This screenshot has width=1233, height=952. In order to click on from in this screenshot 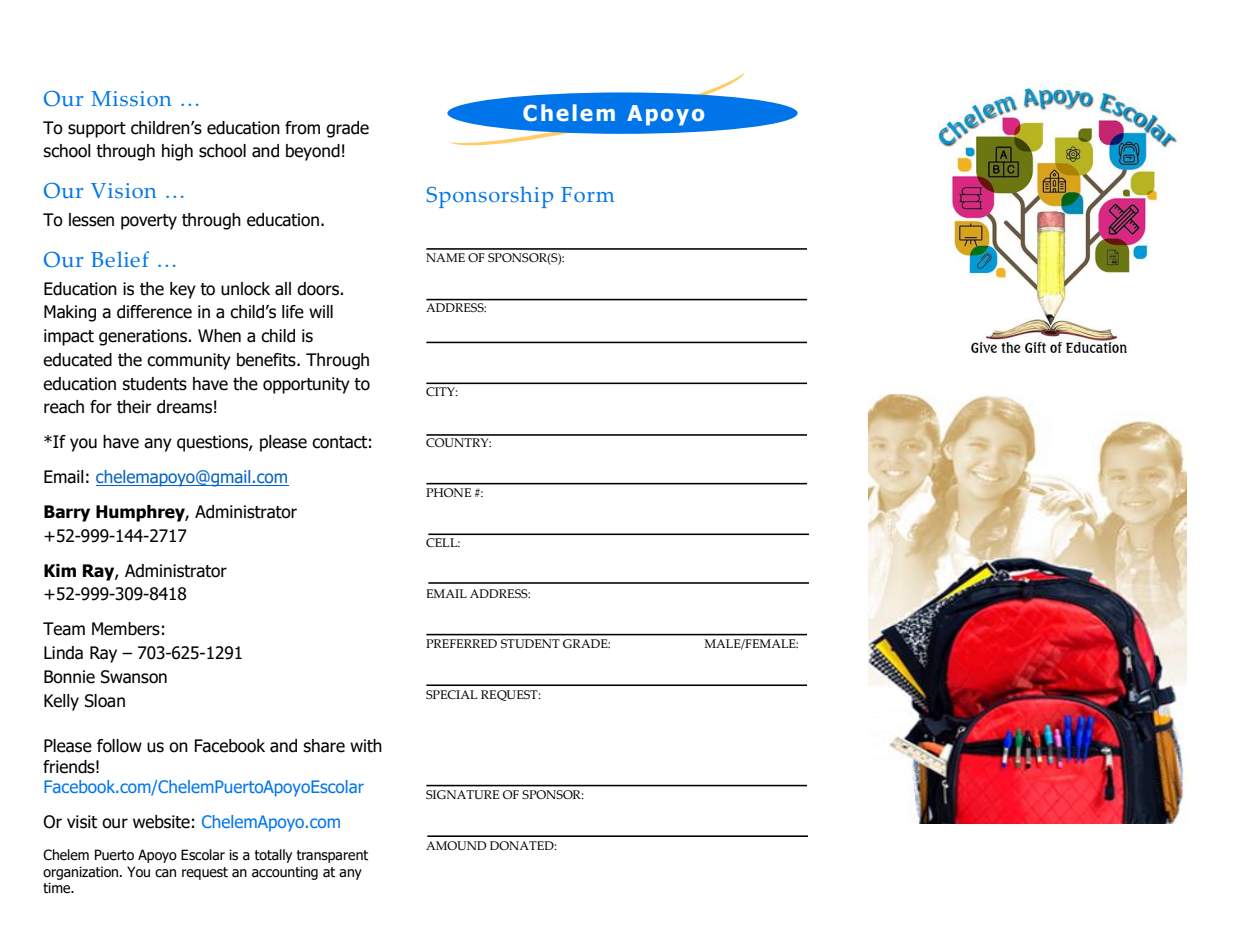, I will do `click(302, 128)`.
